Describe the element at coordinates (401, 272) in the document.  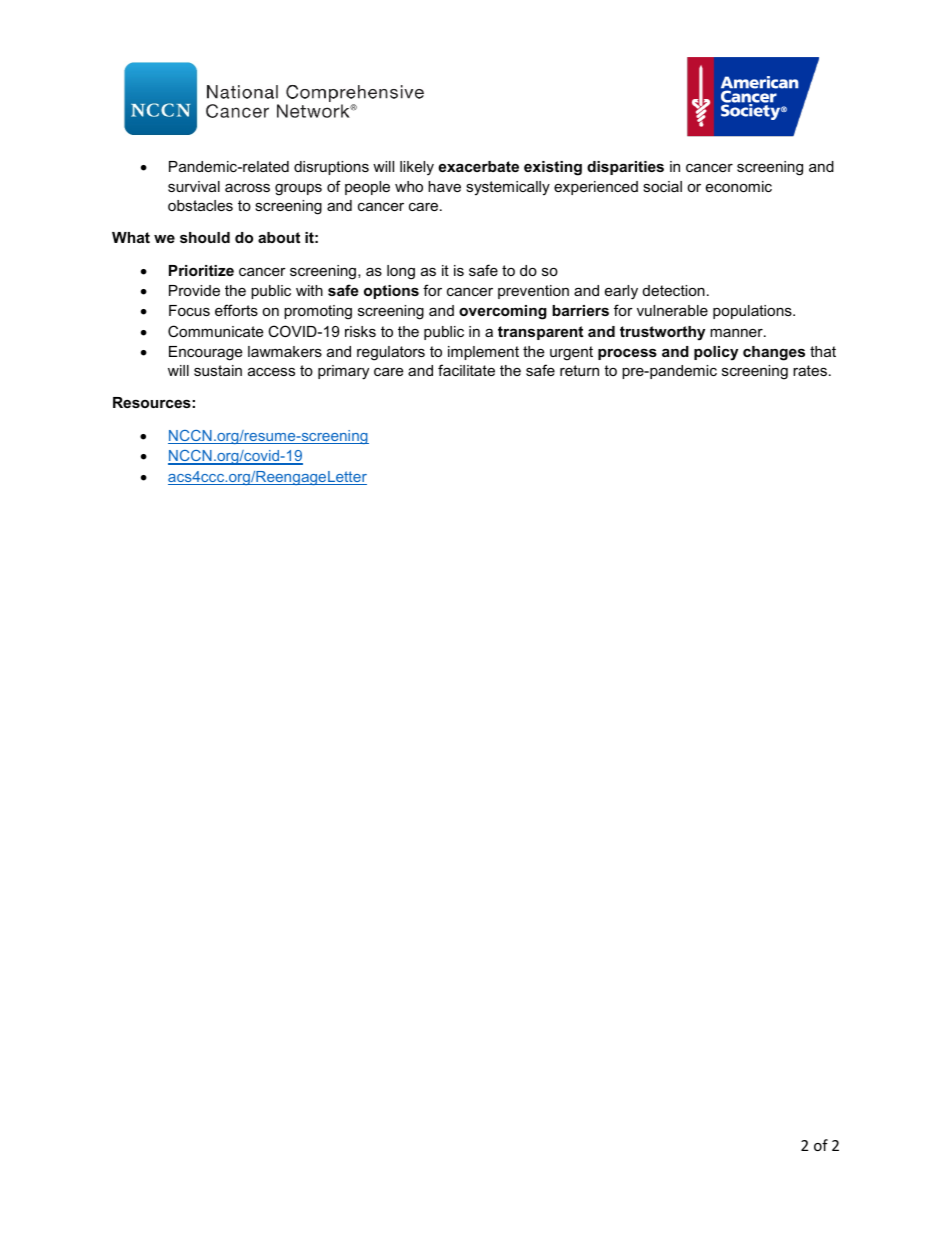
I see `long` at that location.
